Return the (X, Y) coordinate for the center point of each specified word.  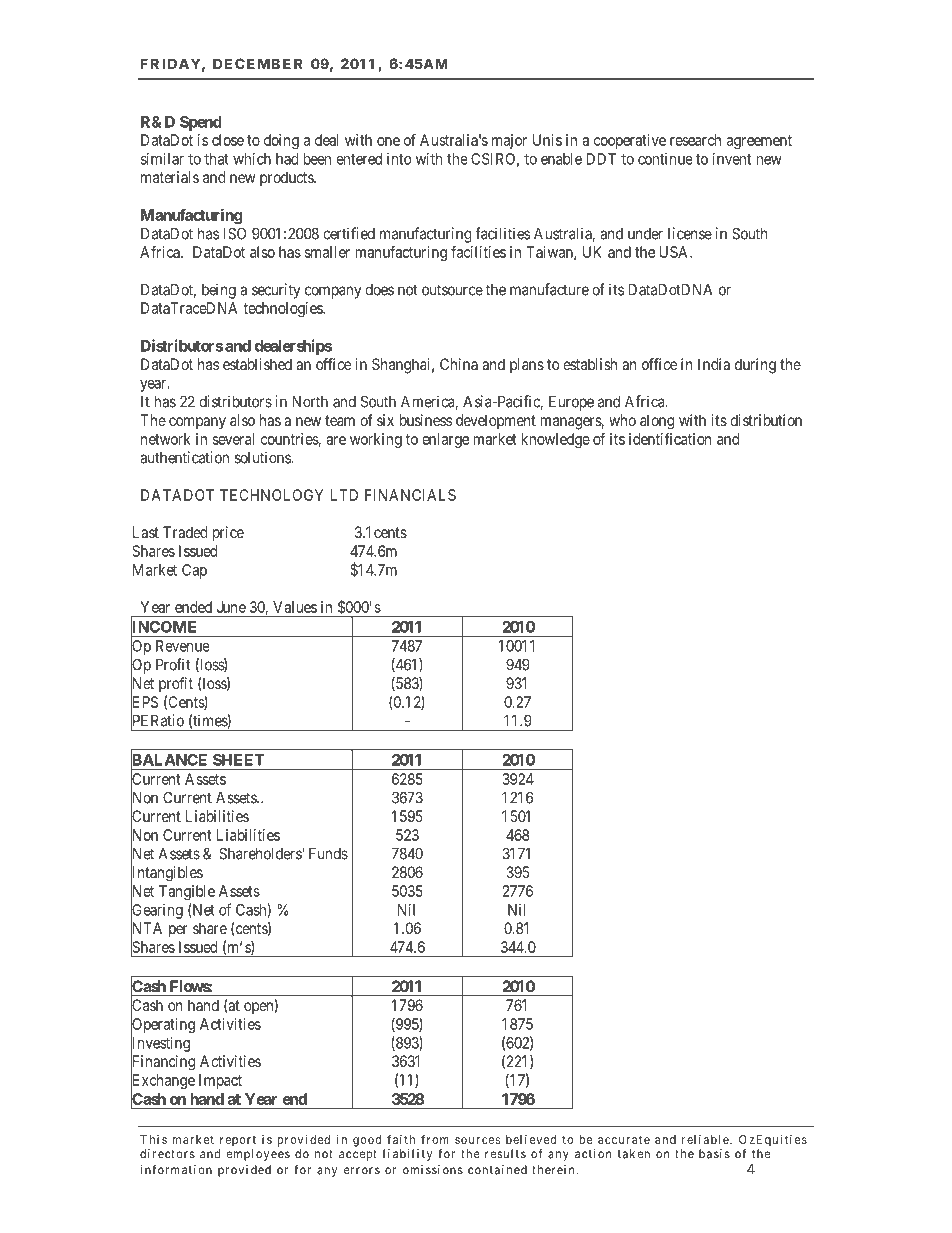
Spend (200, 123)
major (509, 141)
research (695, 140)
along (657, 422)
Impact (220, 1081)
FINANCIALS (410, 495)
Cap (194, 571)
